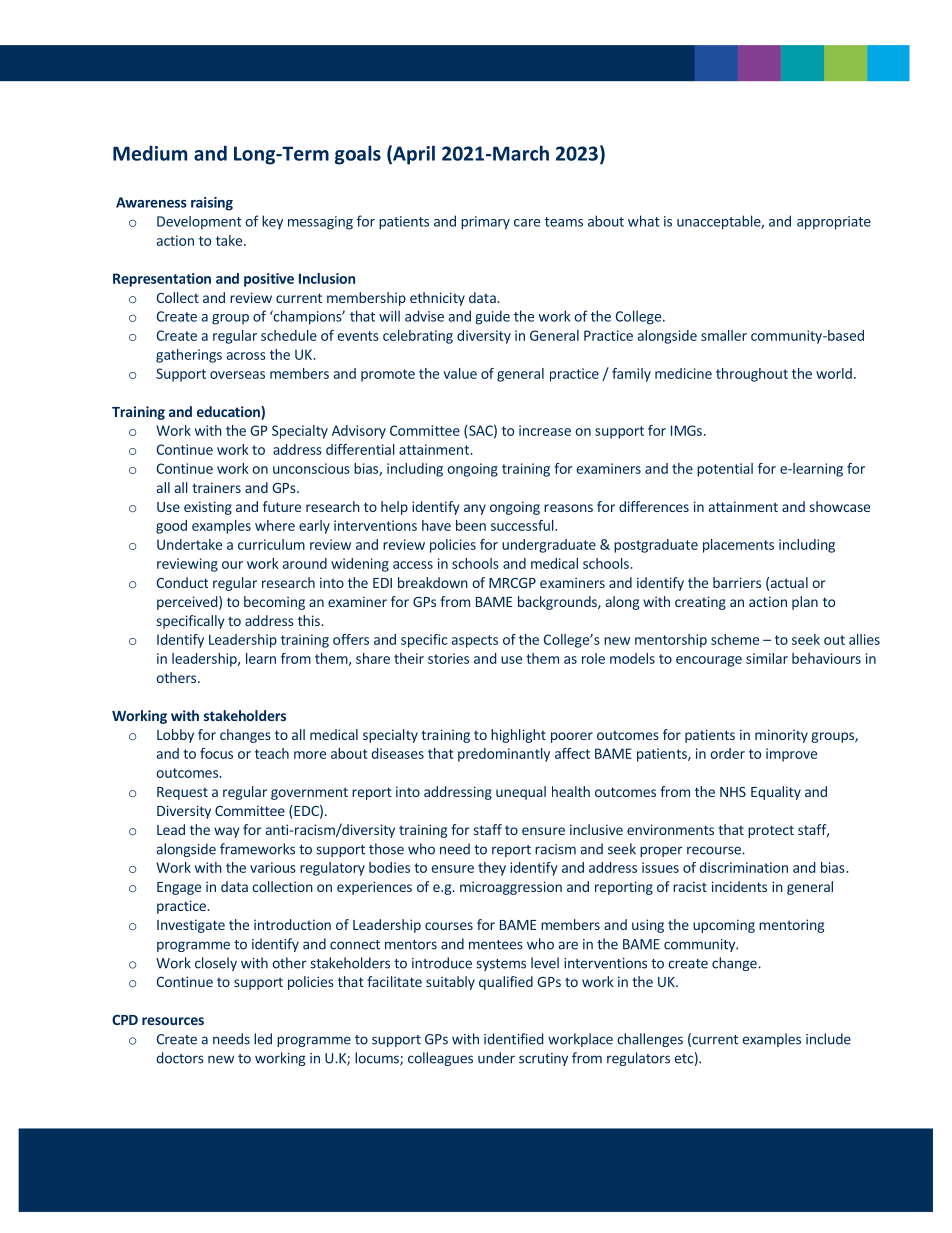 This image has width=952, height=1233. What do you see at coordinates (173, 1021) in the image?
I see `resources` at bounding box center [173, 1021].
